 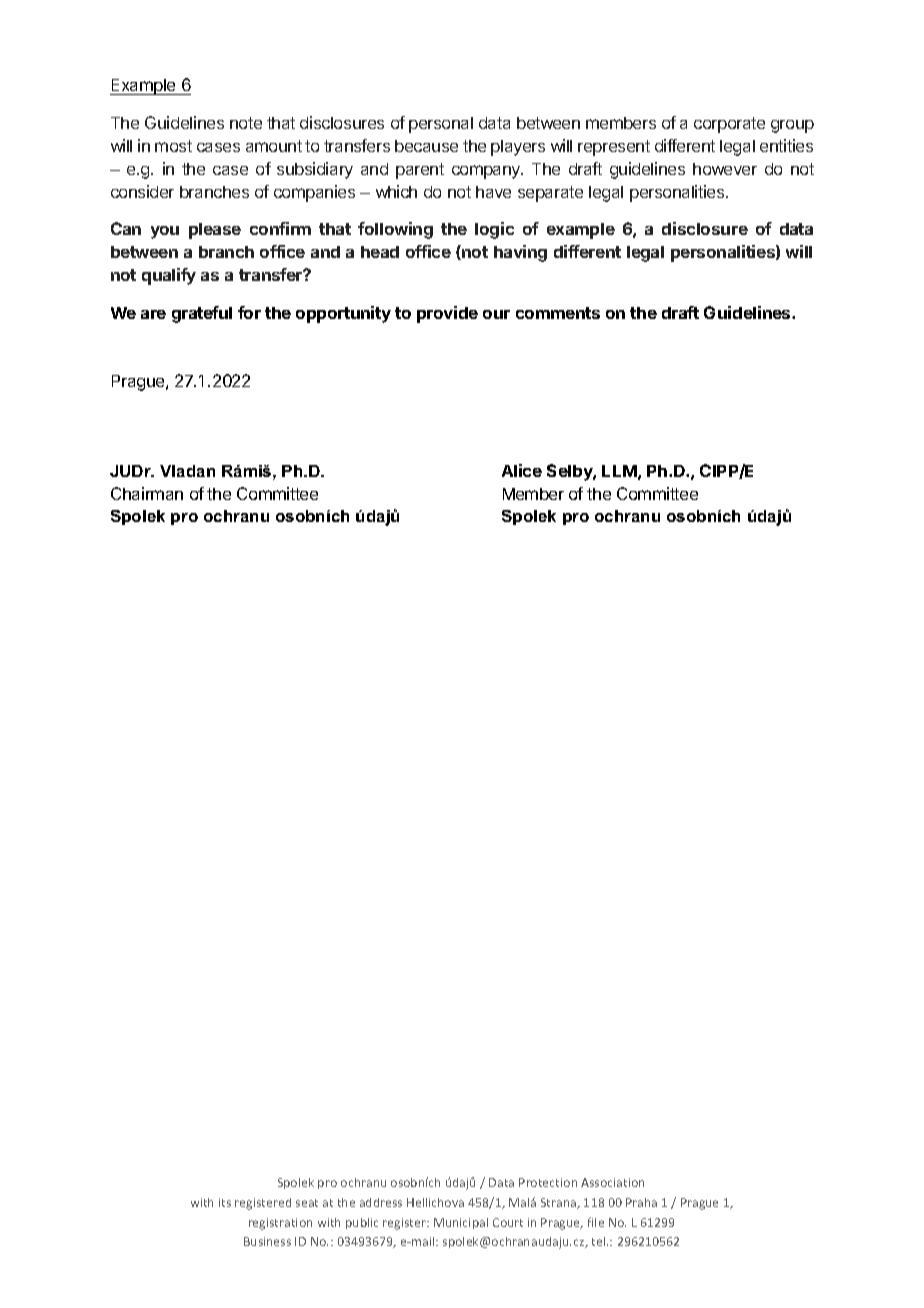 I want to click on however, so click(x=725, y=169).
